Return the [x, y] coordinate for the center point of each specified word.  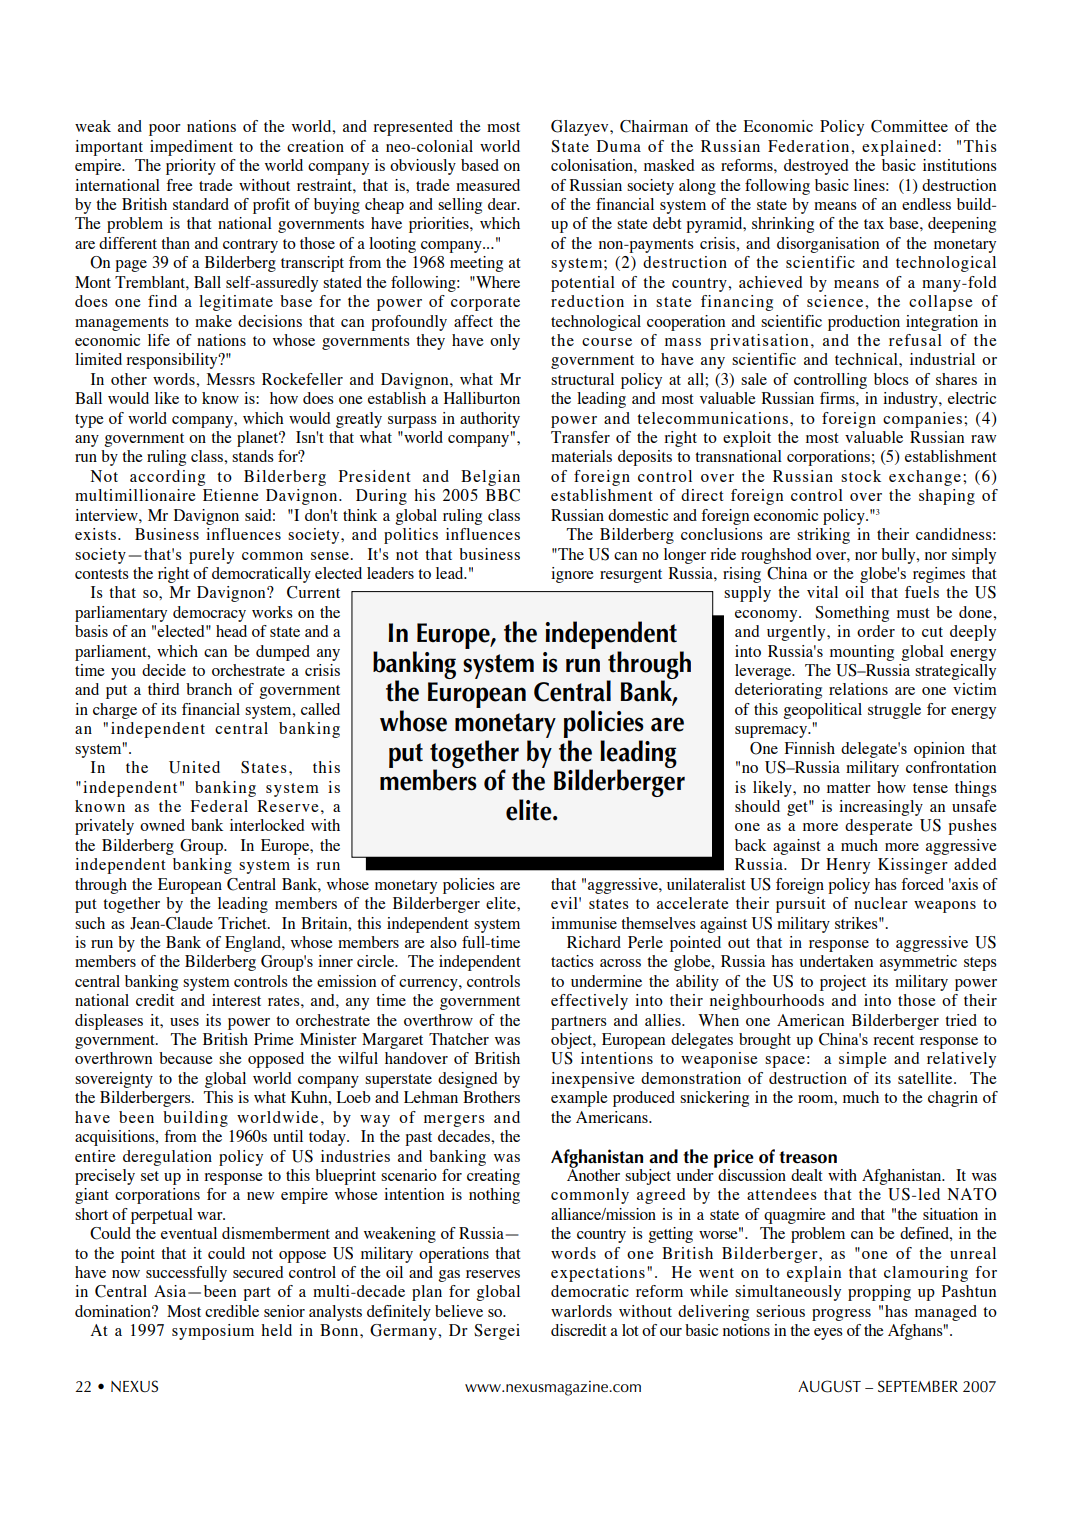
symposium [213, 1332]
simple [863, 1060]
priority [191, 167]
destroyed [816, 167]
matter [849, 788]
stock [861, 476]
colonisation [593, 165]
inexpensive [593, 1080]
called [320, 709]
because [186, 1058]
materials [581, 456]
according [167, 478]
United [194, 767]
